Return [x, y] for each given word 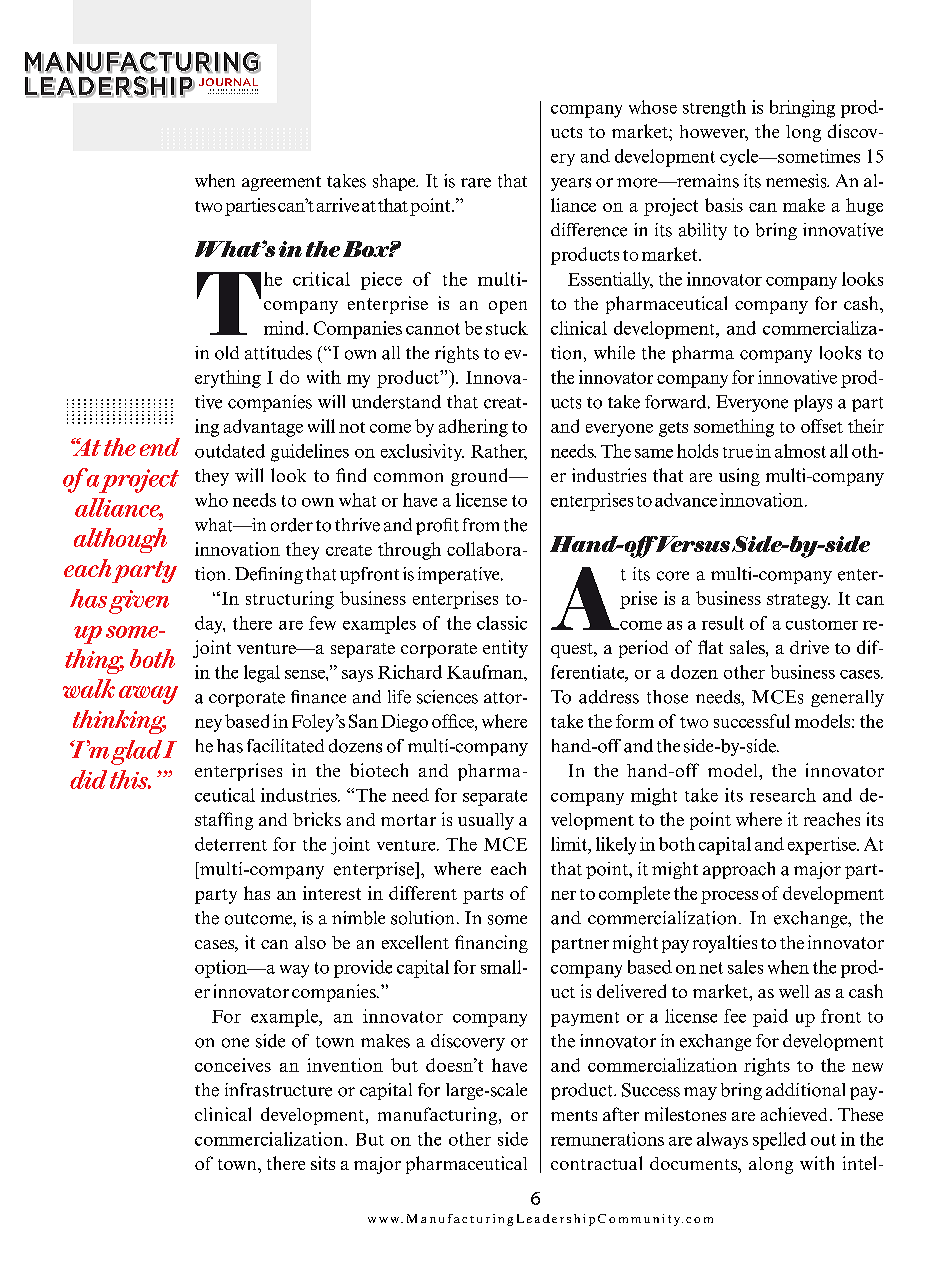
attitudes [278, 353]
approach [739, 870]
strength [714, 108]
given [139, 602]
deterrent [231, 844]
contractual [596, 1163]
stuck [507, 328]
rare [476, 183]
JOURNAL [228, 82]
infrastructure [278, 1090]
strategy [798, 601]
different [423, 893]
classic [502, 623]
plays [813, 403]
